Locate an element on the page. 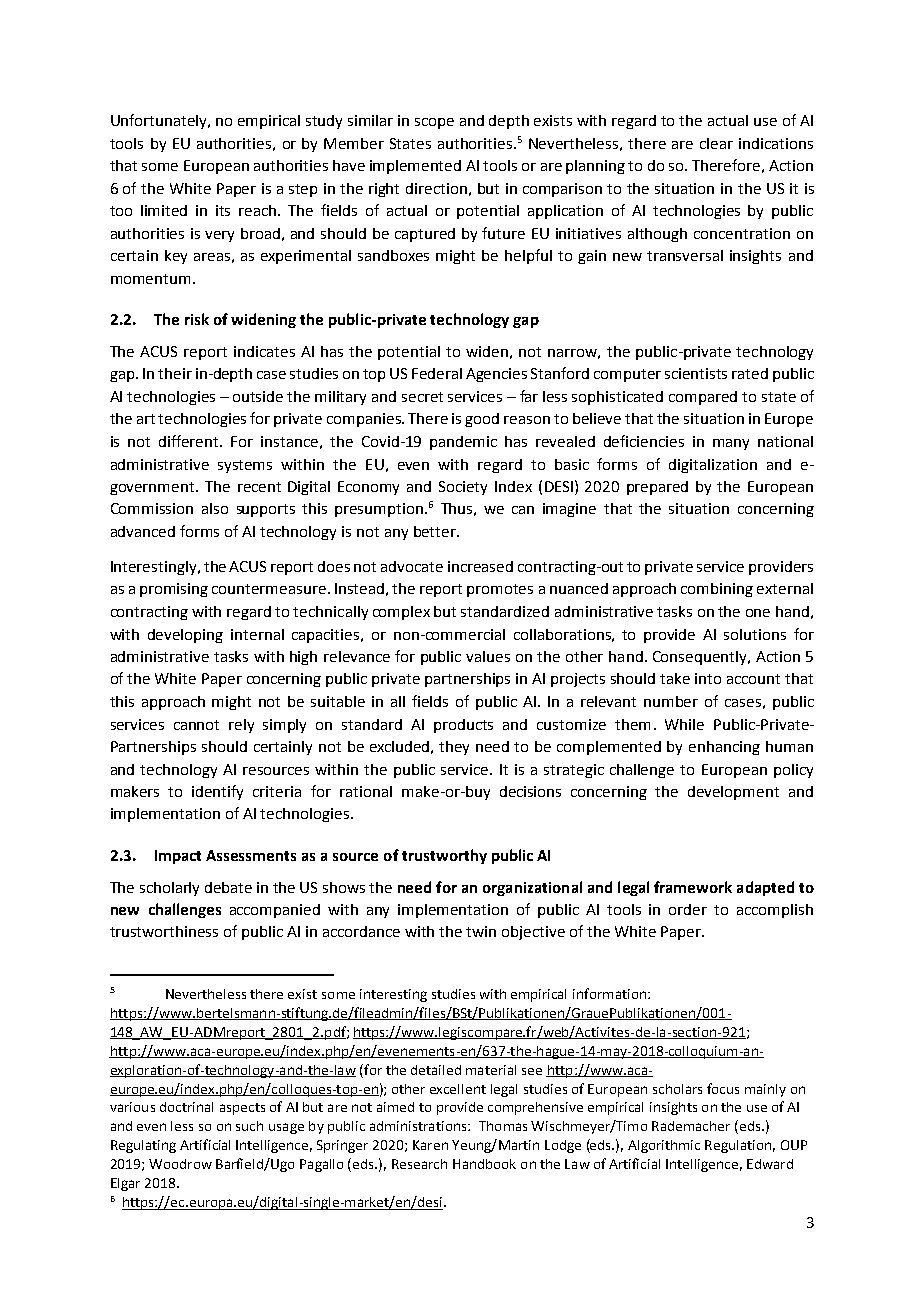 This document has height=1308, width=924. order is located at coordinates (688, 909).
